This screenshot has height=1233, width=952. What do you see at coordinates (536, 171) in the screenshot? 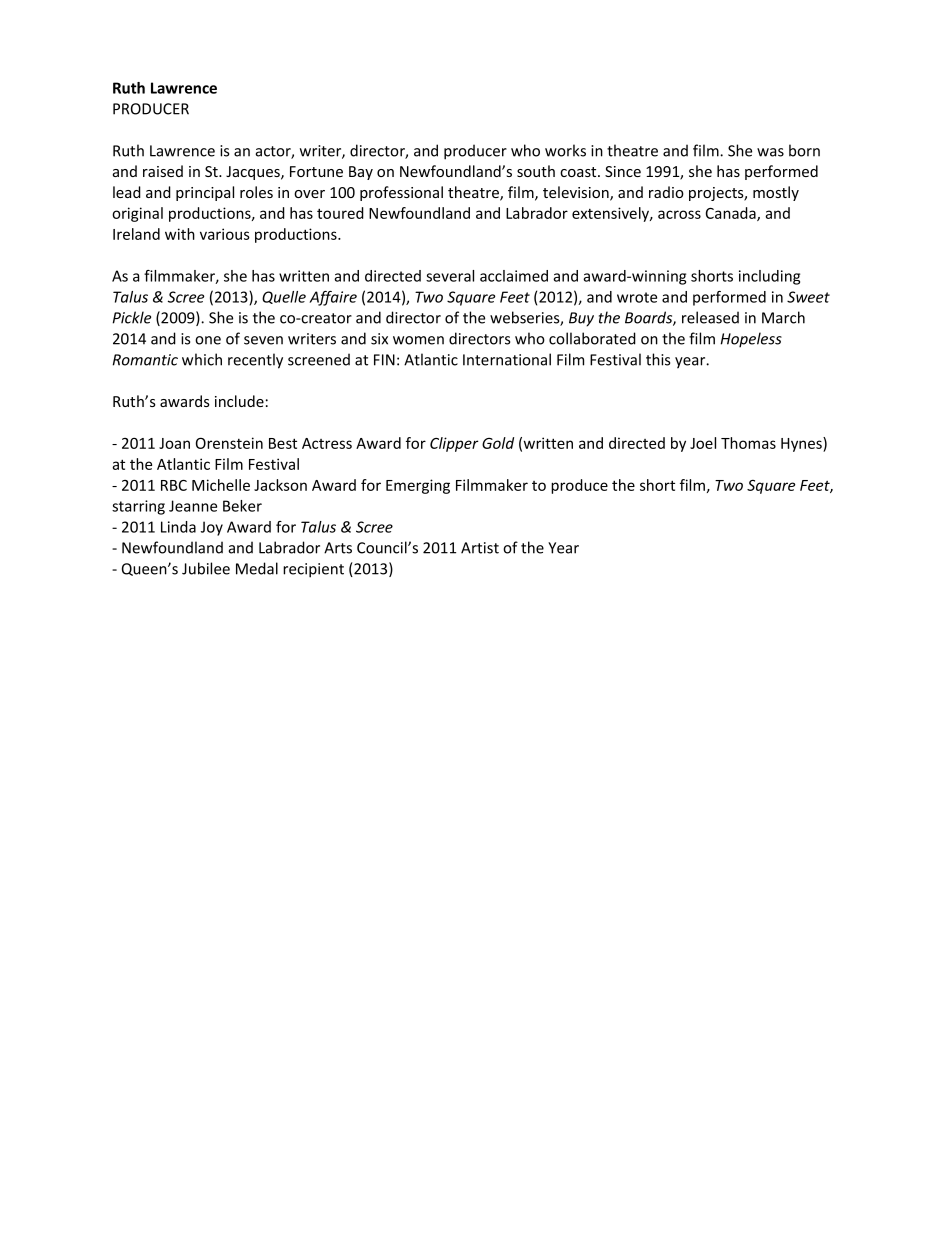
I see `south` at bounding box center [536, 171].
